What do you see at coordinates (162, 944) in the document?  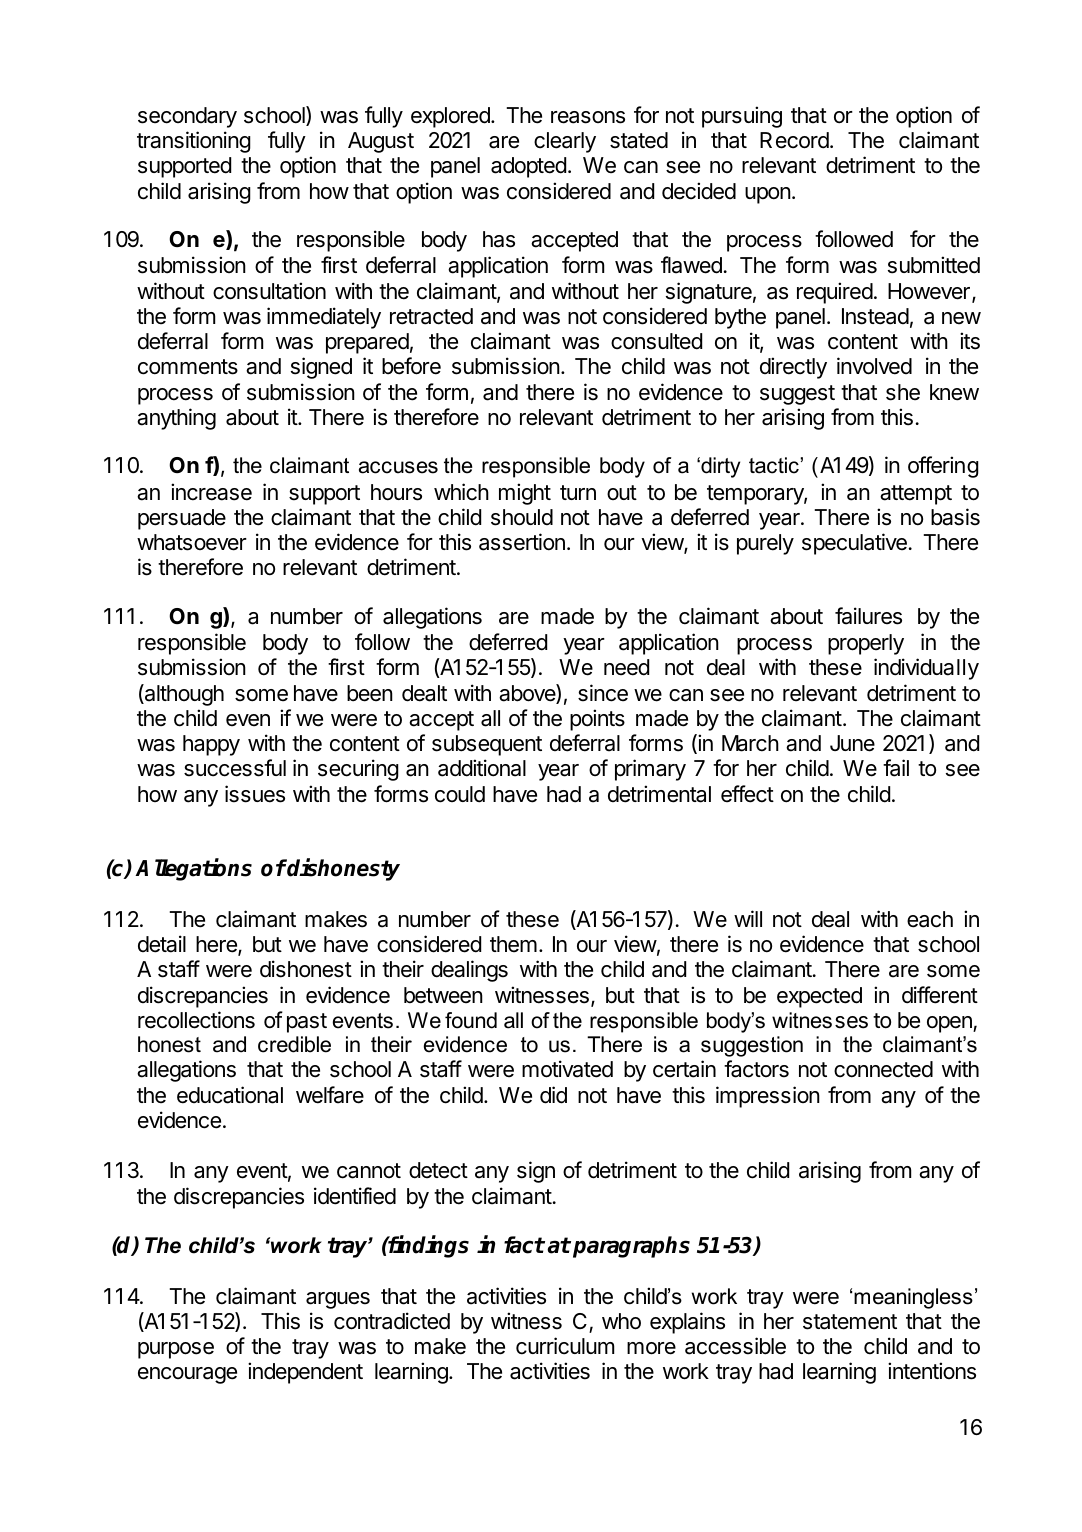 I see `detail` at bounding box center [162, 944].
